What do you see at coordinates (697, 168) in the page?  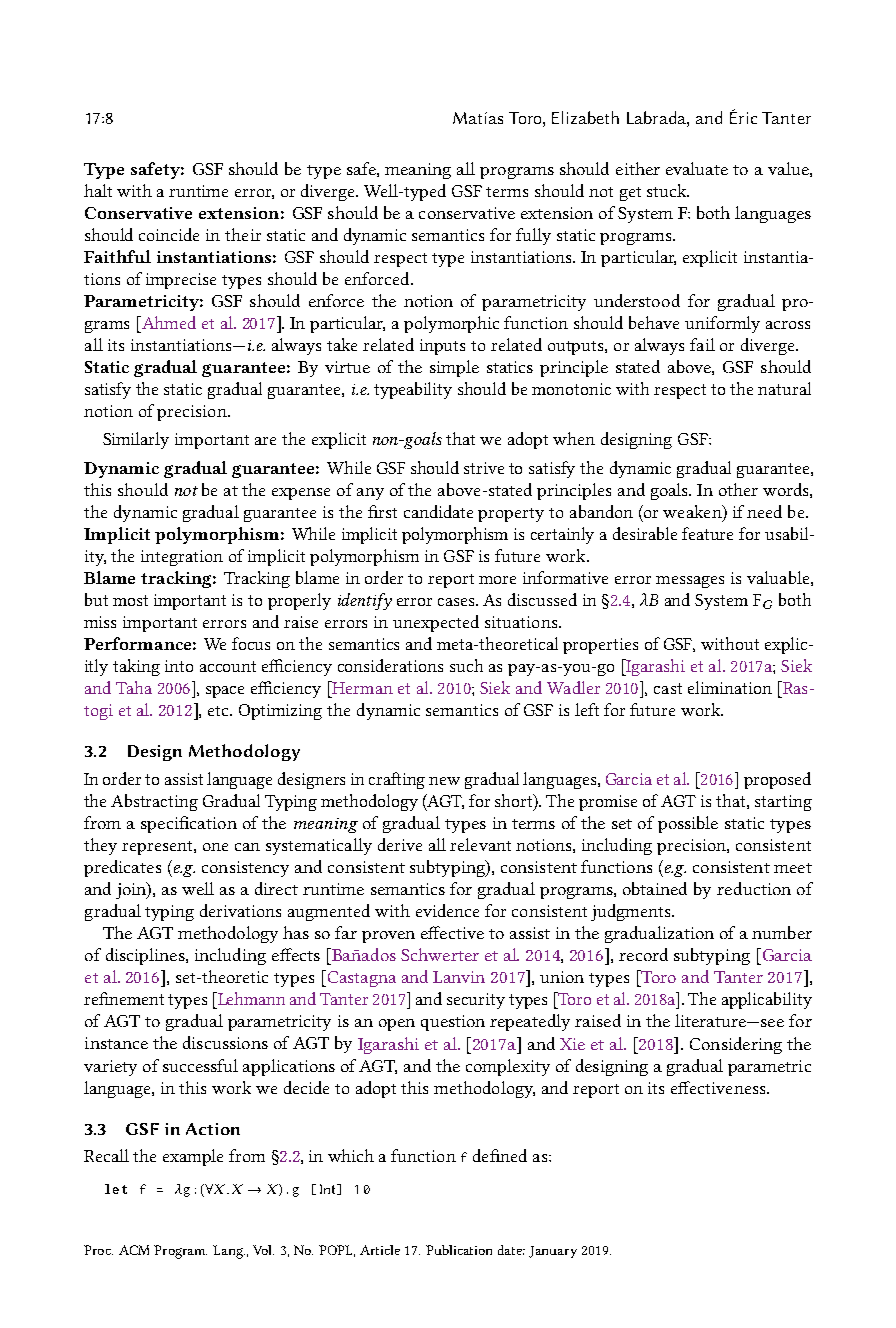 I see `evaluate` at bounding box center [697, 168].
